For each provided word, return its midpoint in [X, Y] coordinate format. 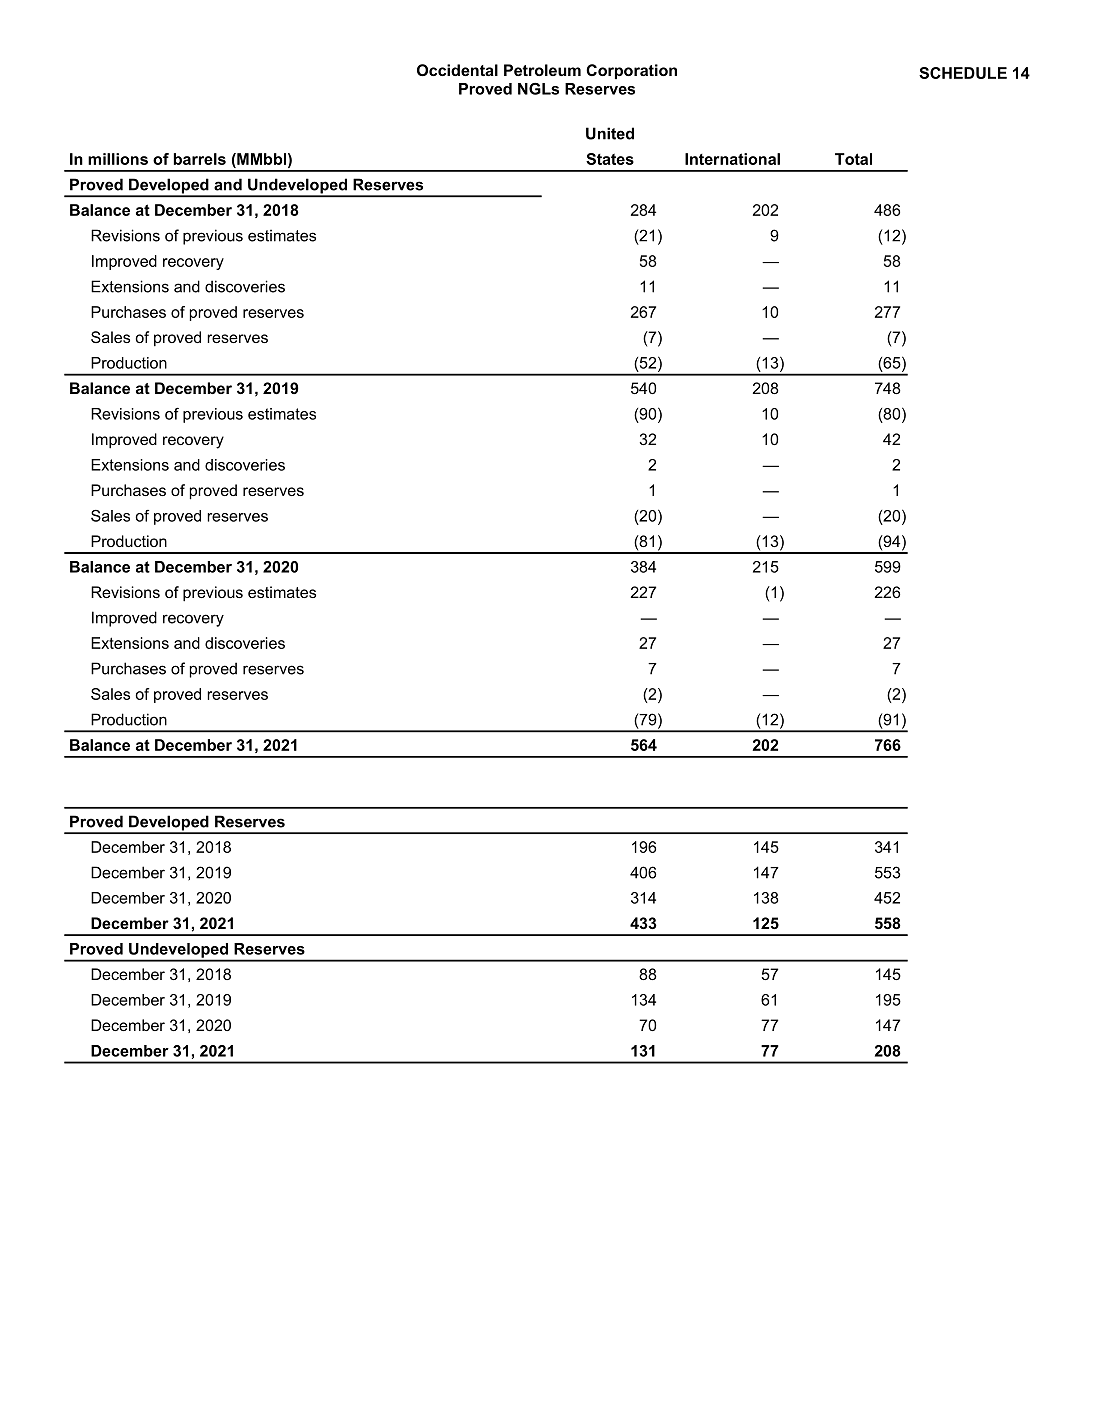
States [610, 159]
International [732, 159]
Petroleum [542, 70]
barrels [200, 159]
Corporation [631, 71]
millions [118, 159]
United [610, 133]
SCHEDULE [963, 73]
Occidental [457, 70]
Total [853, 159]
